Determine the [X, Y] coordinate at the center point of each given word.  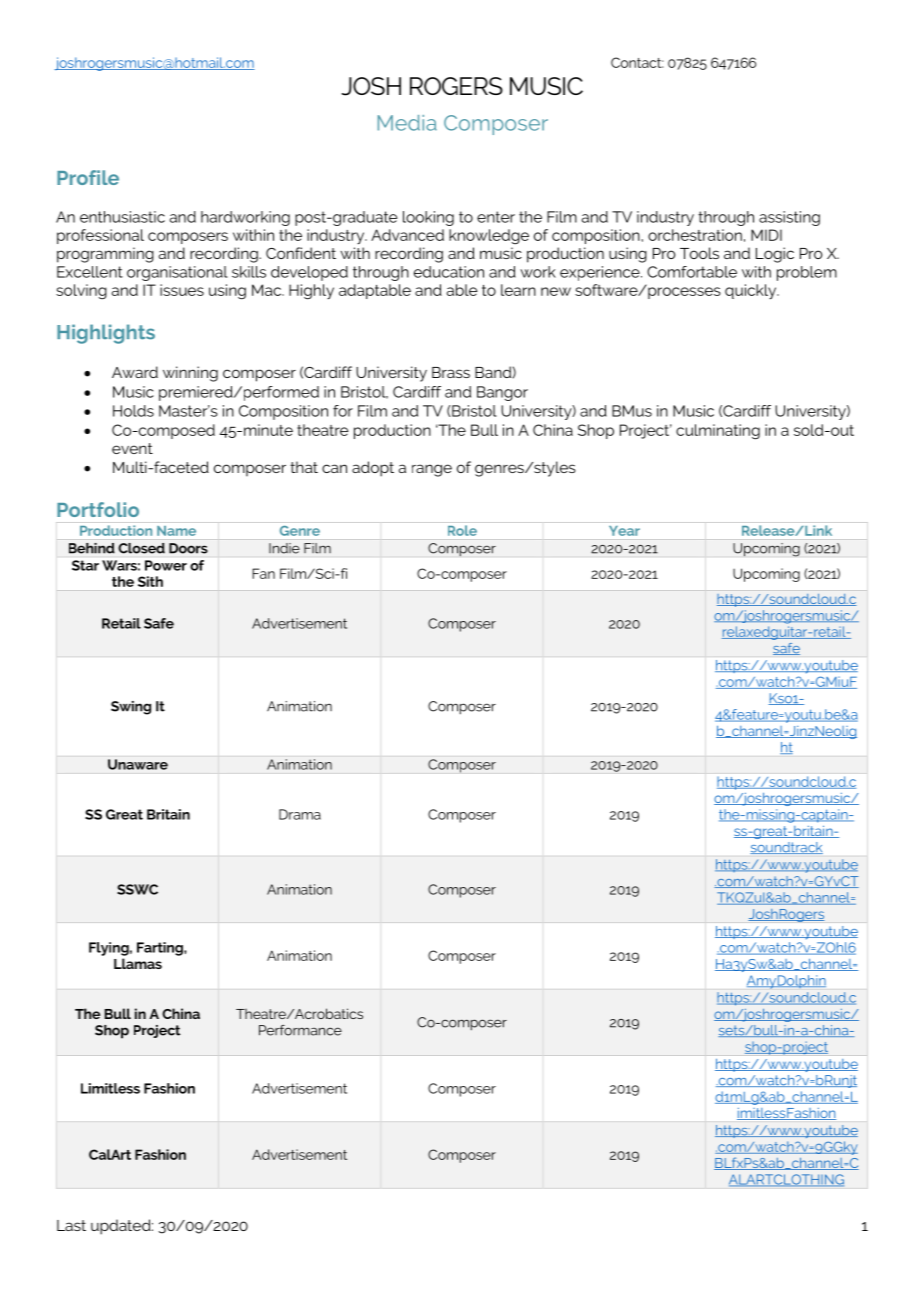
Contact [637, 62]
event [132, 448]
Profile [88, 177]
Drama [300, 814]
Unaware [138, 764]
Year [624, 531]
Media [407, 123]
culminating [718, 432]
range [432, 470]
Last [71, 1225]
